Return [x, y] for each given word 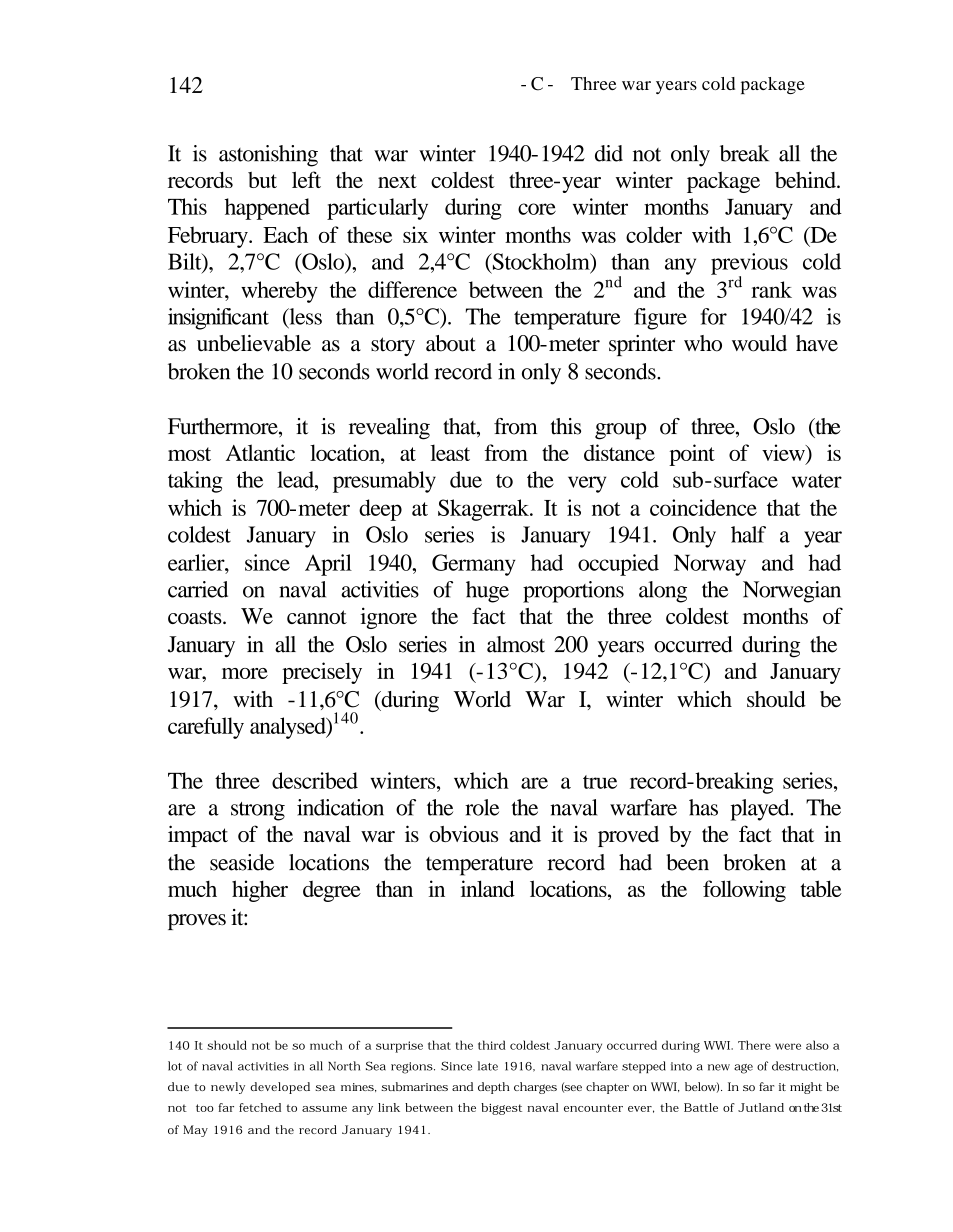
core [537, 209]
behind [806, 179]
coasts [196, 617]
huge [487, 592]
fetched [260, 1107]
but [262, 180]
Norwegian [792, 592]
